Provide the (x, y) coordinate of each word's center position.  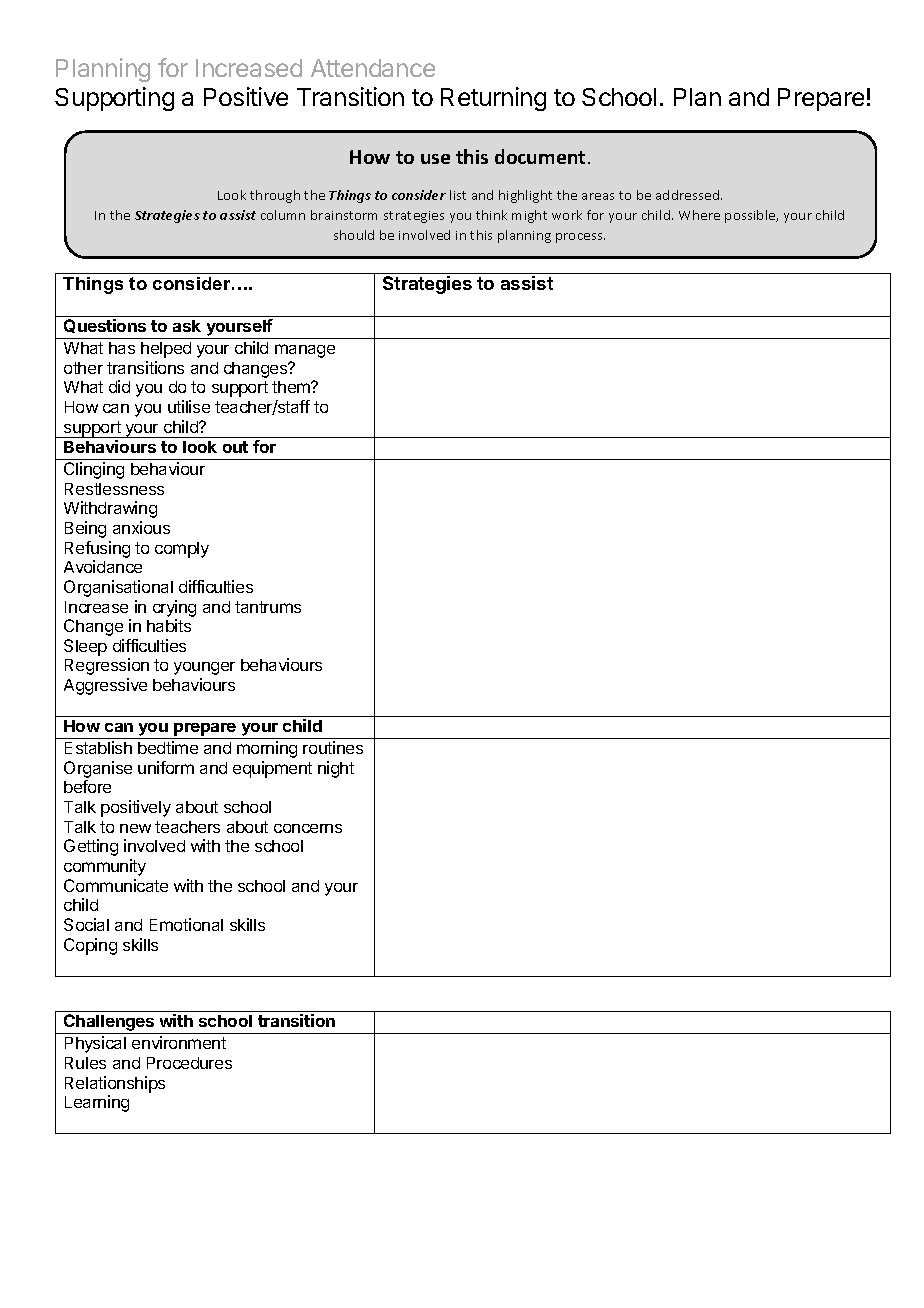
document (540, 156)
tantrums (268, 607)
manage (305, 351)
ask (187, 326)
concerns (308, 828)
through (275, 196)
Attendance (373, 68)
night (336, 769)
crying (174, 608)
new (135, 828)
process (580, 238)
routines (333, 747)
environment (179, 1042)
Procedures (189, 1063)
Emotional (186, 924)
